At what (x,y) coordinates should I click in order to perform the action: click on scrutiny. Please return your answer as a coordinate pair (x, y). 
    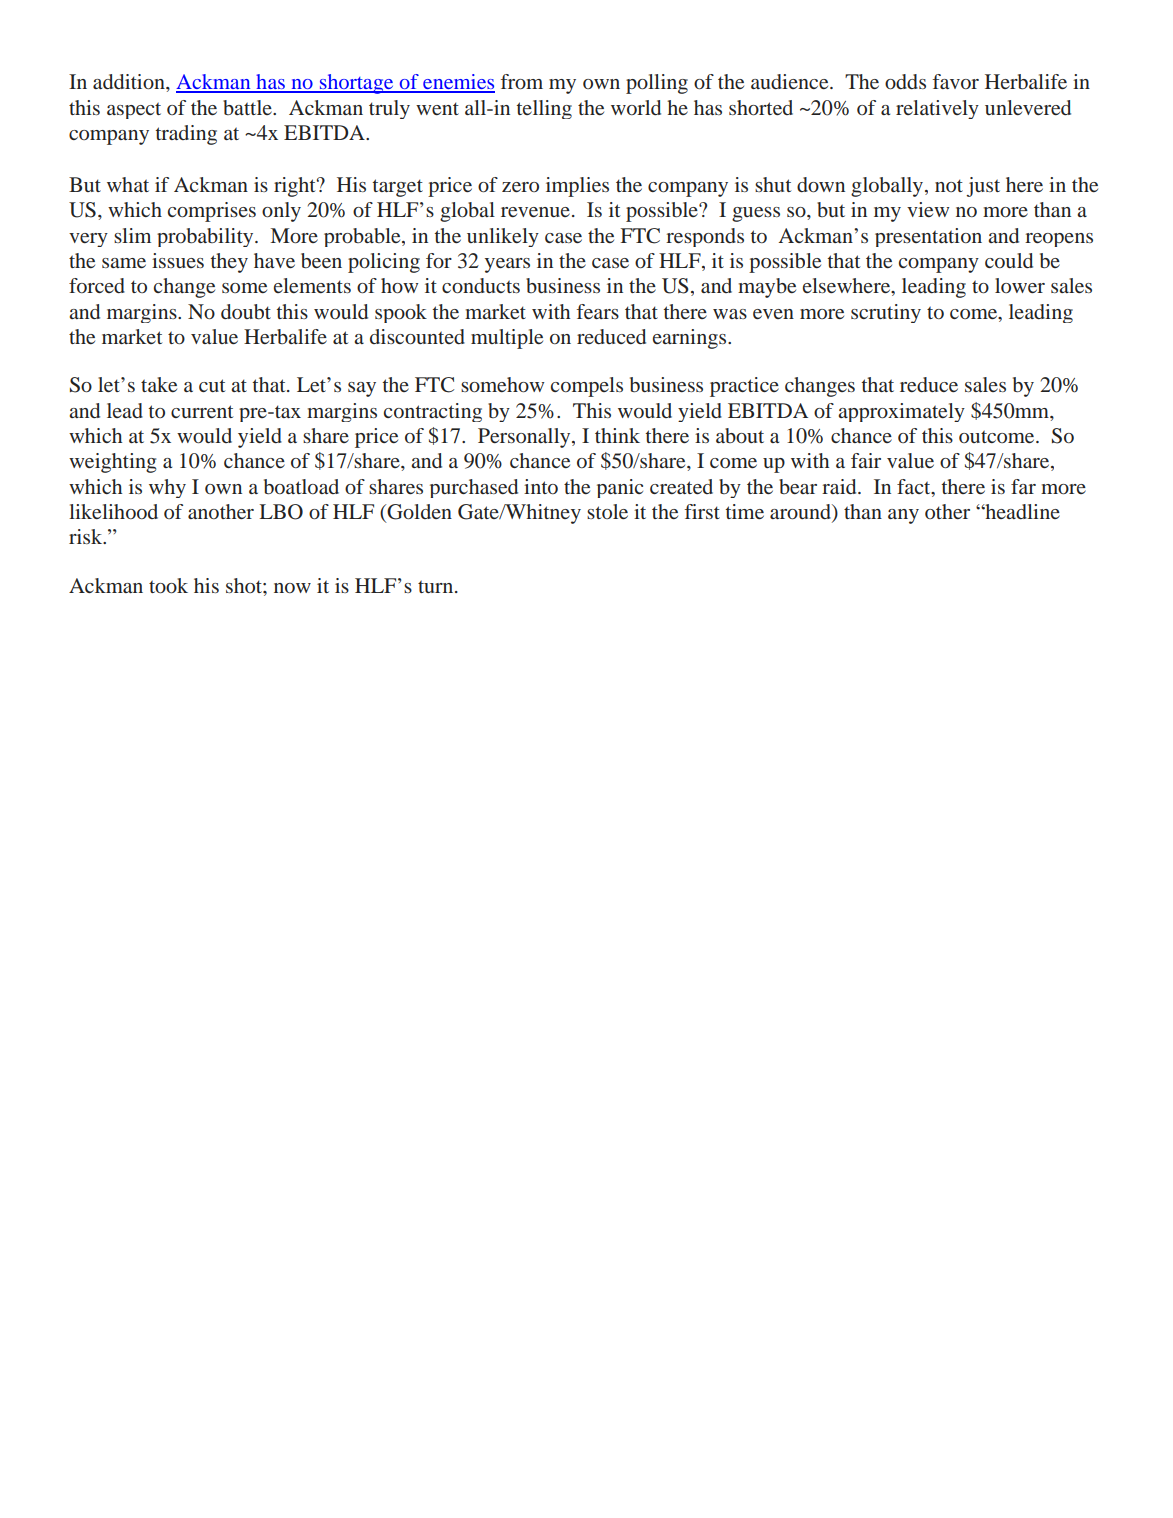
    Looking at the image, I should click on (886, 313).
